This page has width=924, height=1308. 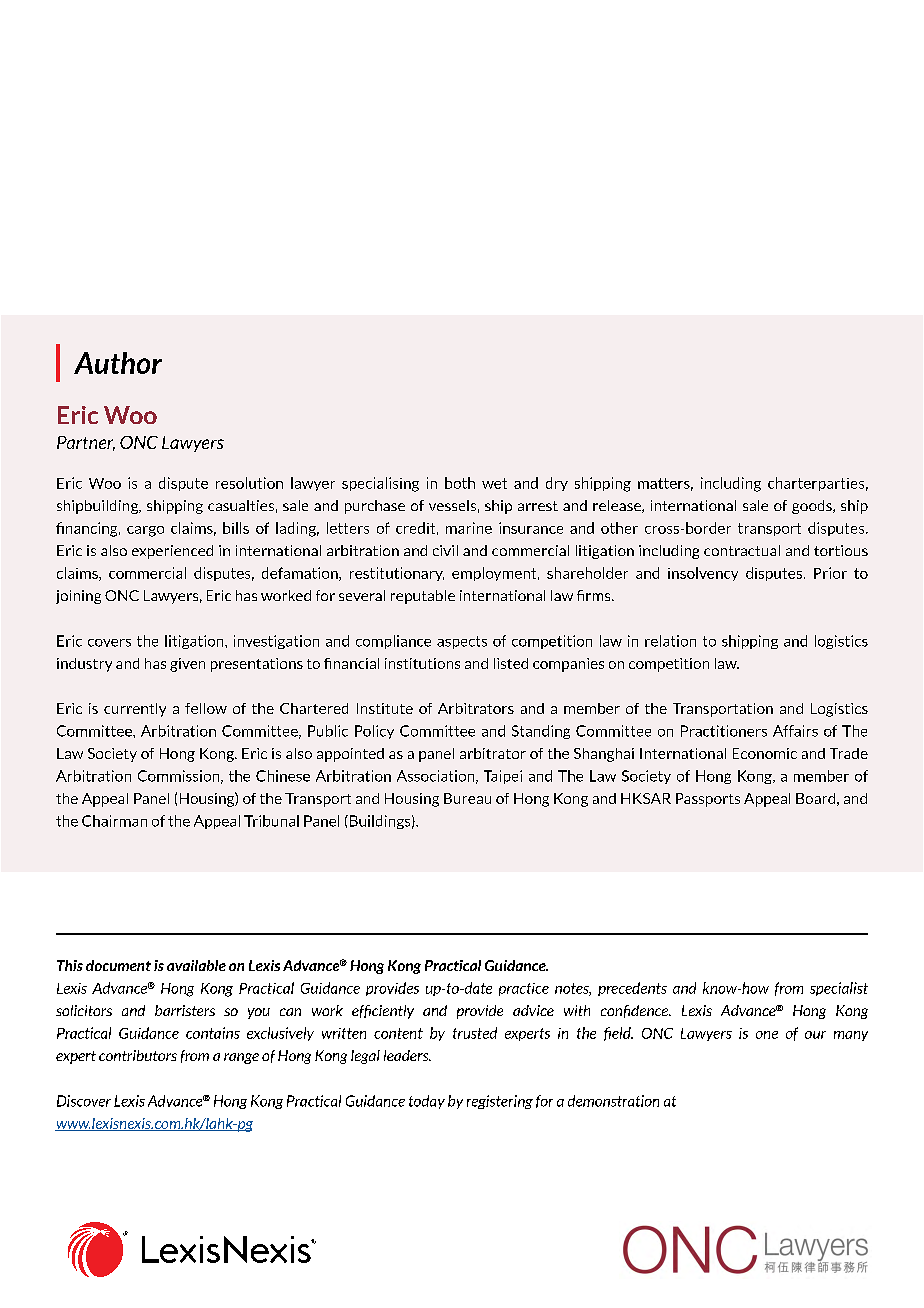 I want to click on Author, so click(x=118, y=363).
